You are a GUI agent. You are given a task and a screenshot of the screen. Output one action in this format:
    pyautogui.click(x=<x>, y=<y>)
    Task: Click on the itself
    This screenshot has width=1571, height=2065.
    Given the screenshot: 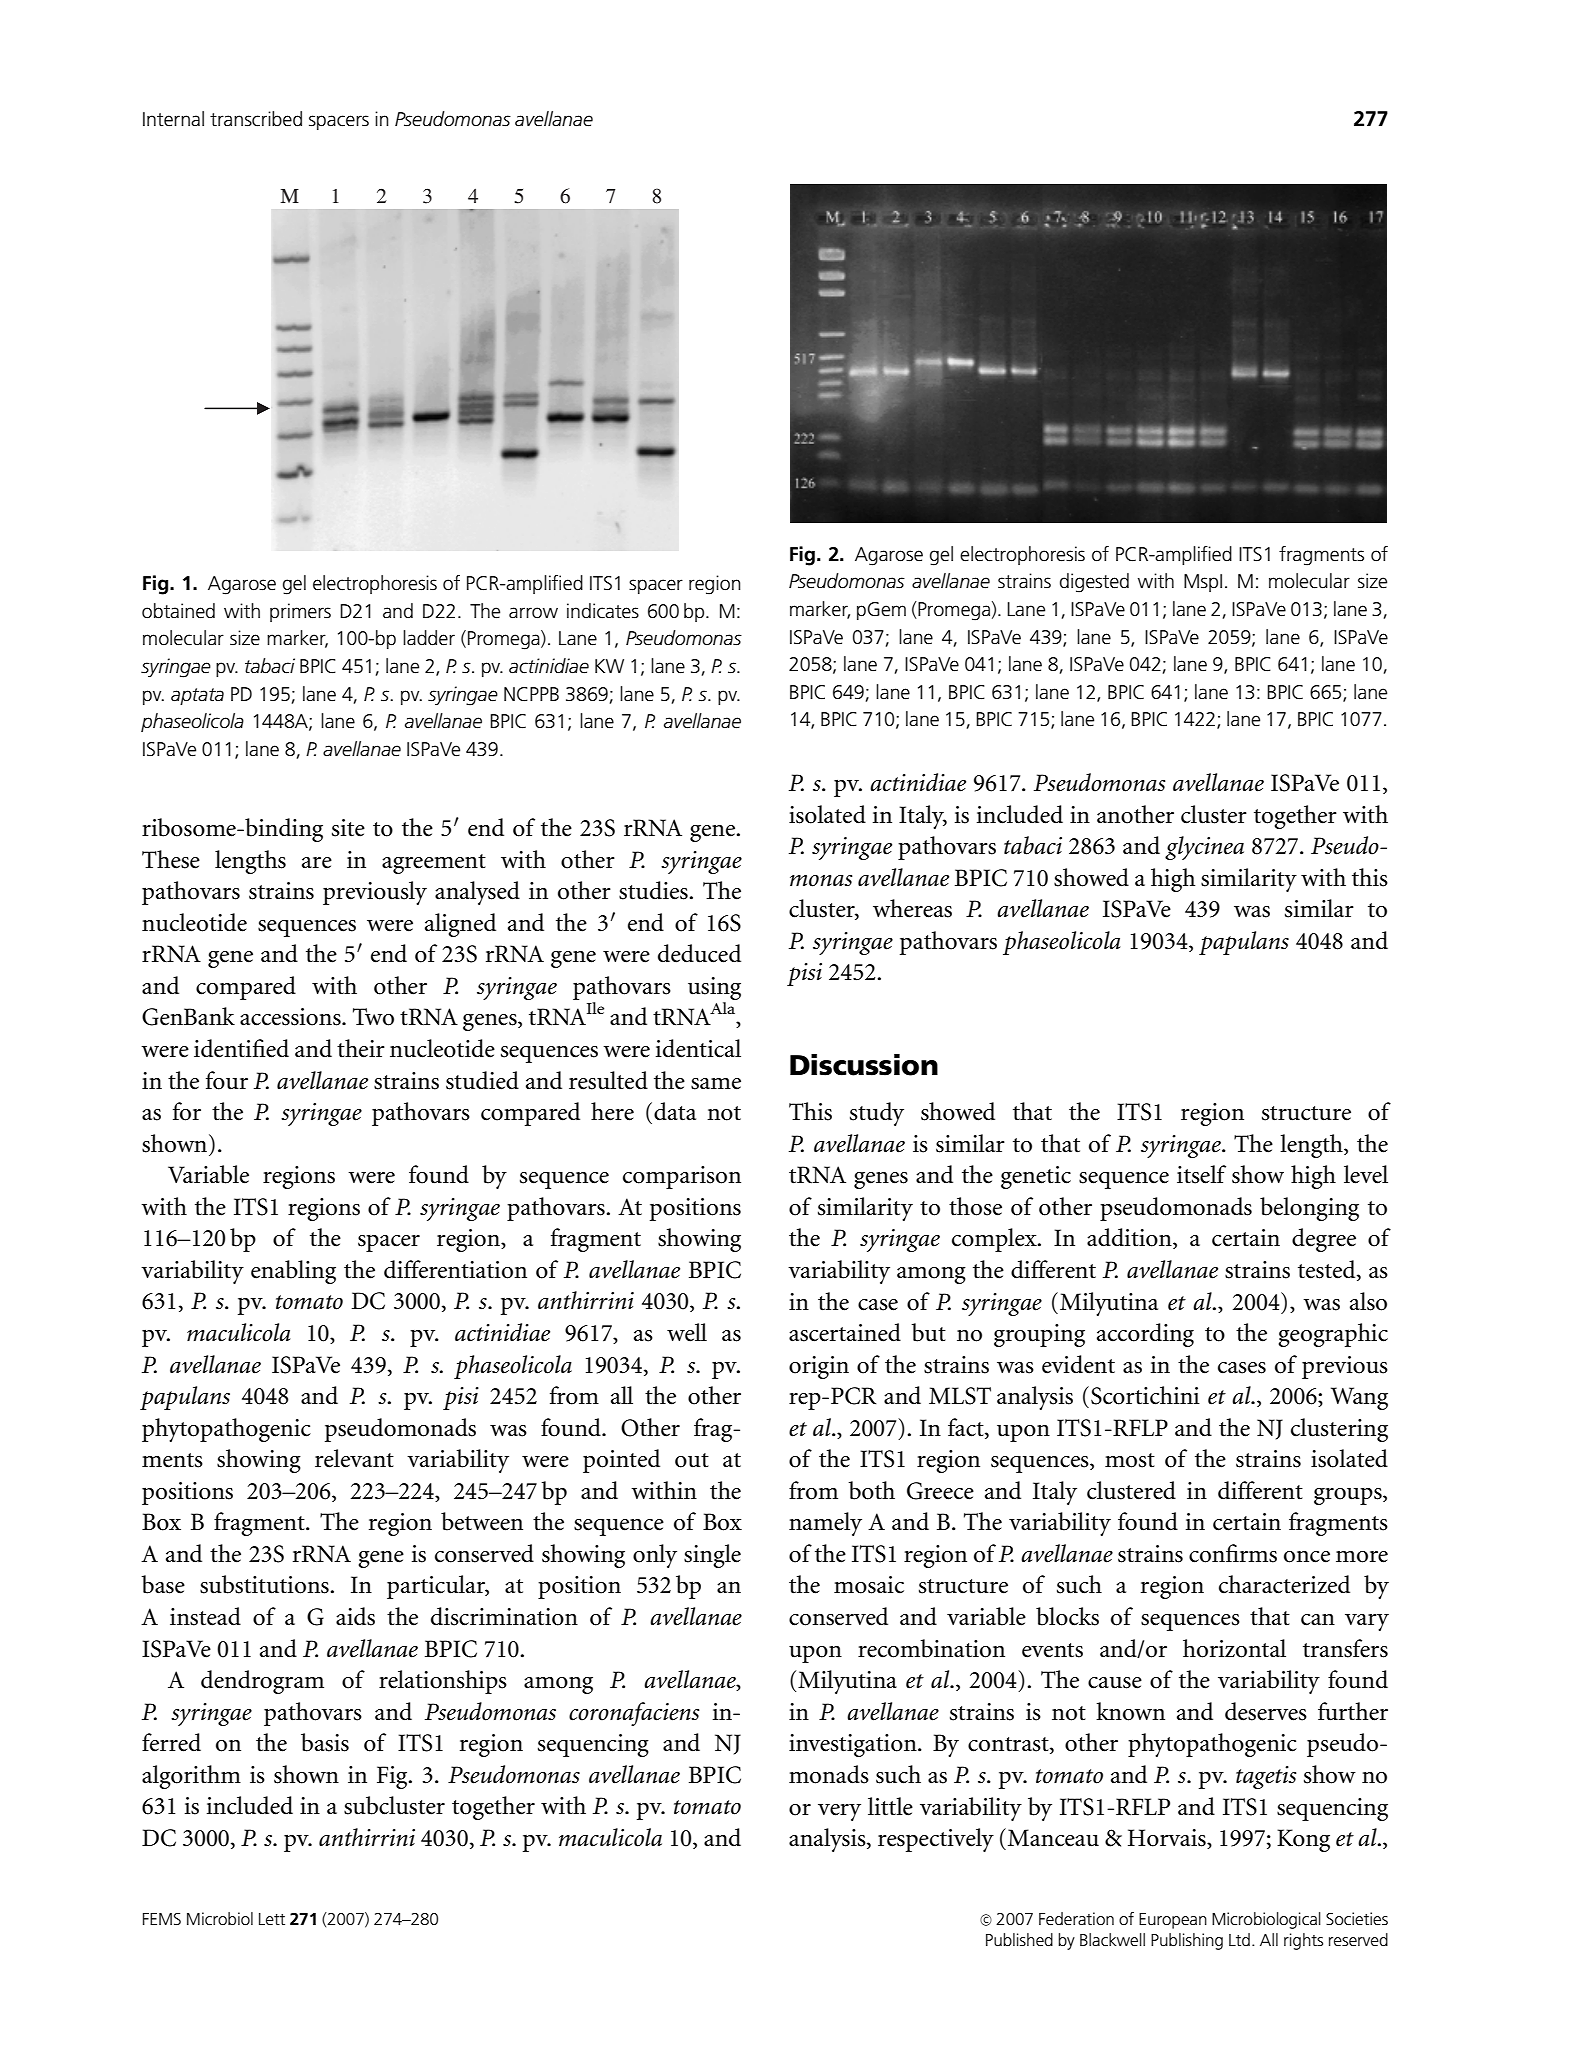 What is the action you would take?
    pyautogui.click(x=1201, y=1174)
